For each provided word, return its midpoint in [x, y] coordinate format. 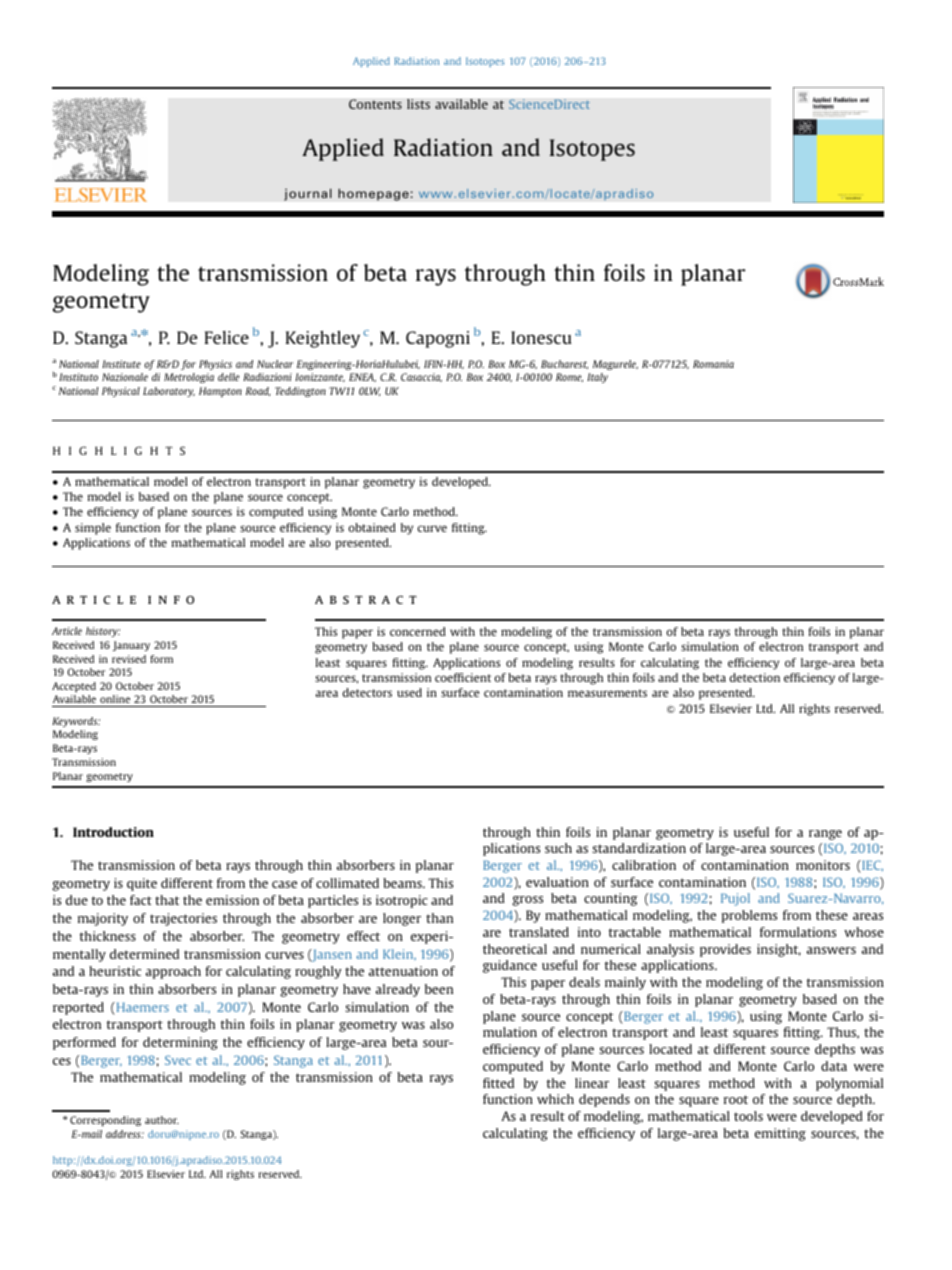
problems [749, 916]
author [162, 1120]
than [439, 918]
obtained [372, 527]
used [409, 692]
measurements [607, 693]
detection [755, 677]
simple [93, 529]
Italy [597, 378]
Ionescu [541, 337]
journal [308, 194]
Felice [227, 337]
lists [418, 104]
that [167, 900]
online [115, 699]
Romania [713, 364]
